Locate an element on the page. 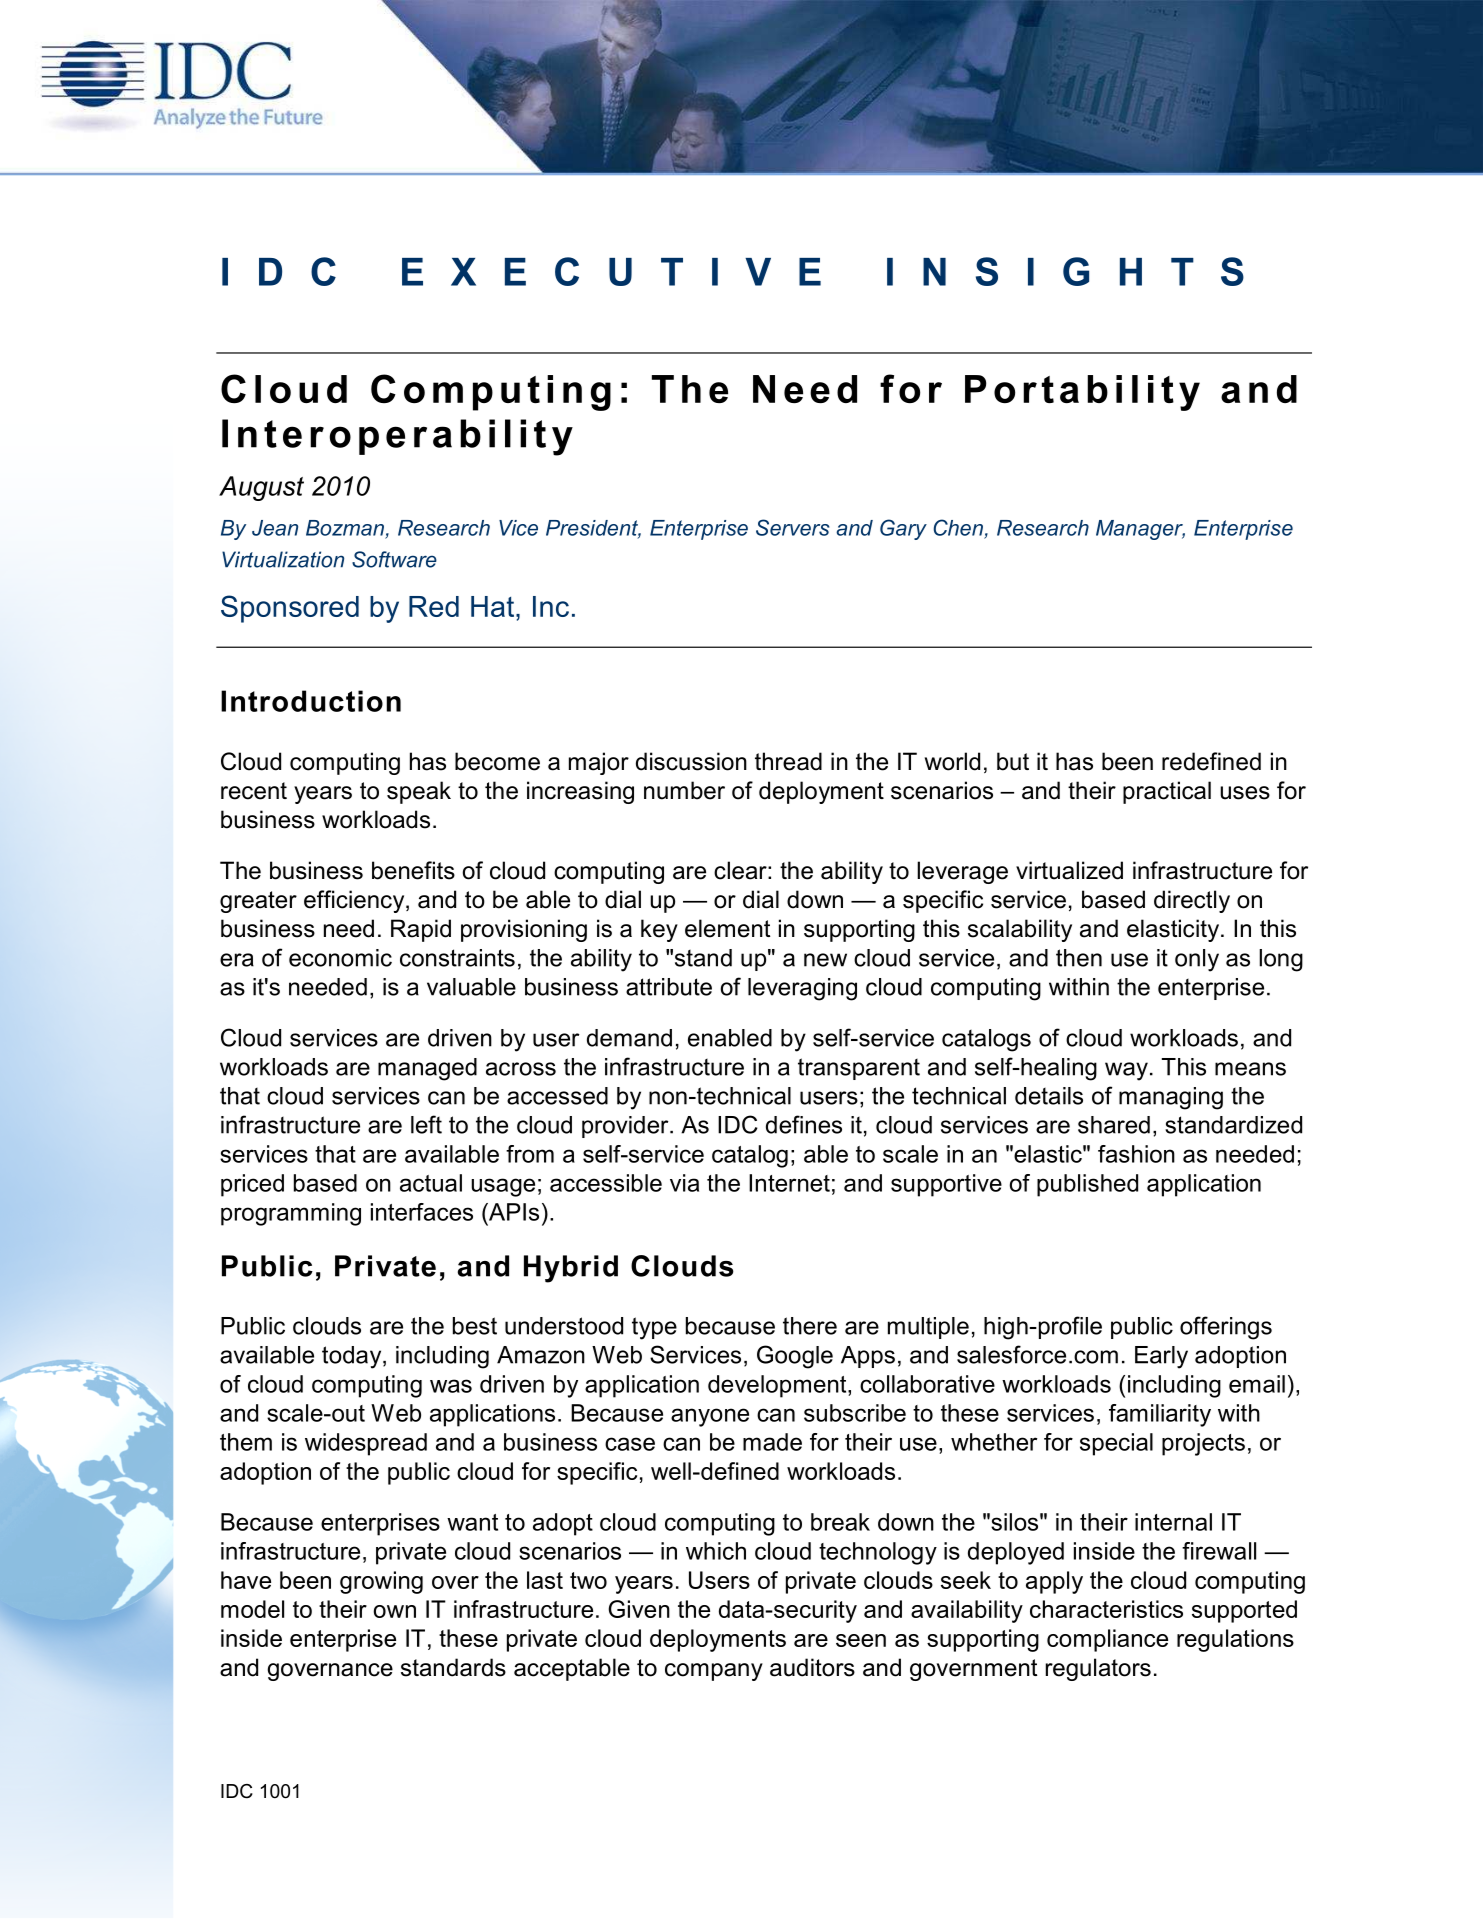  directly is located at coordinates (1192, 901).
